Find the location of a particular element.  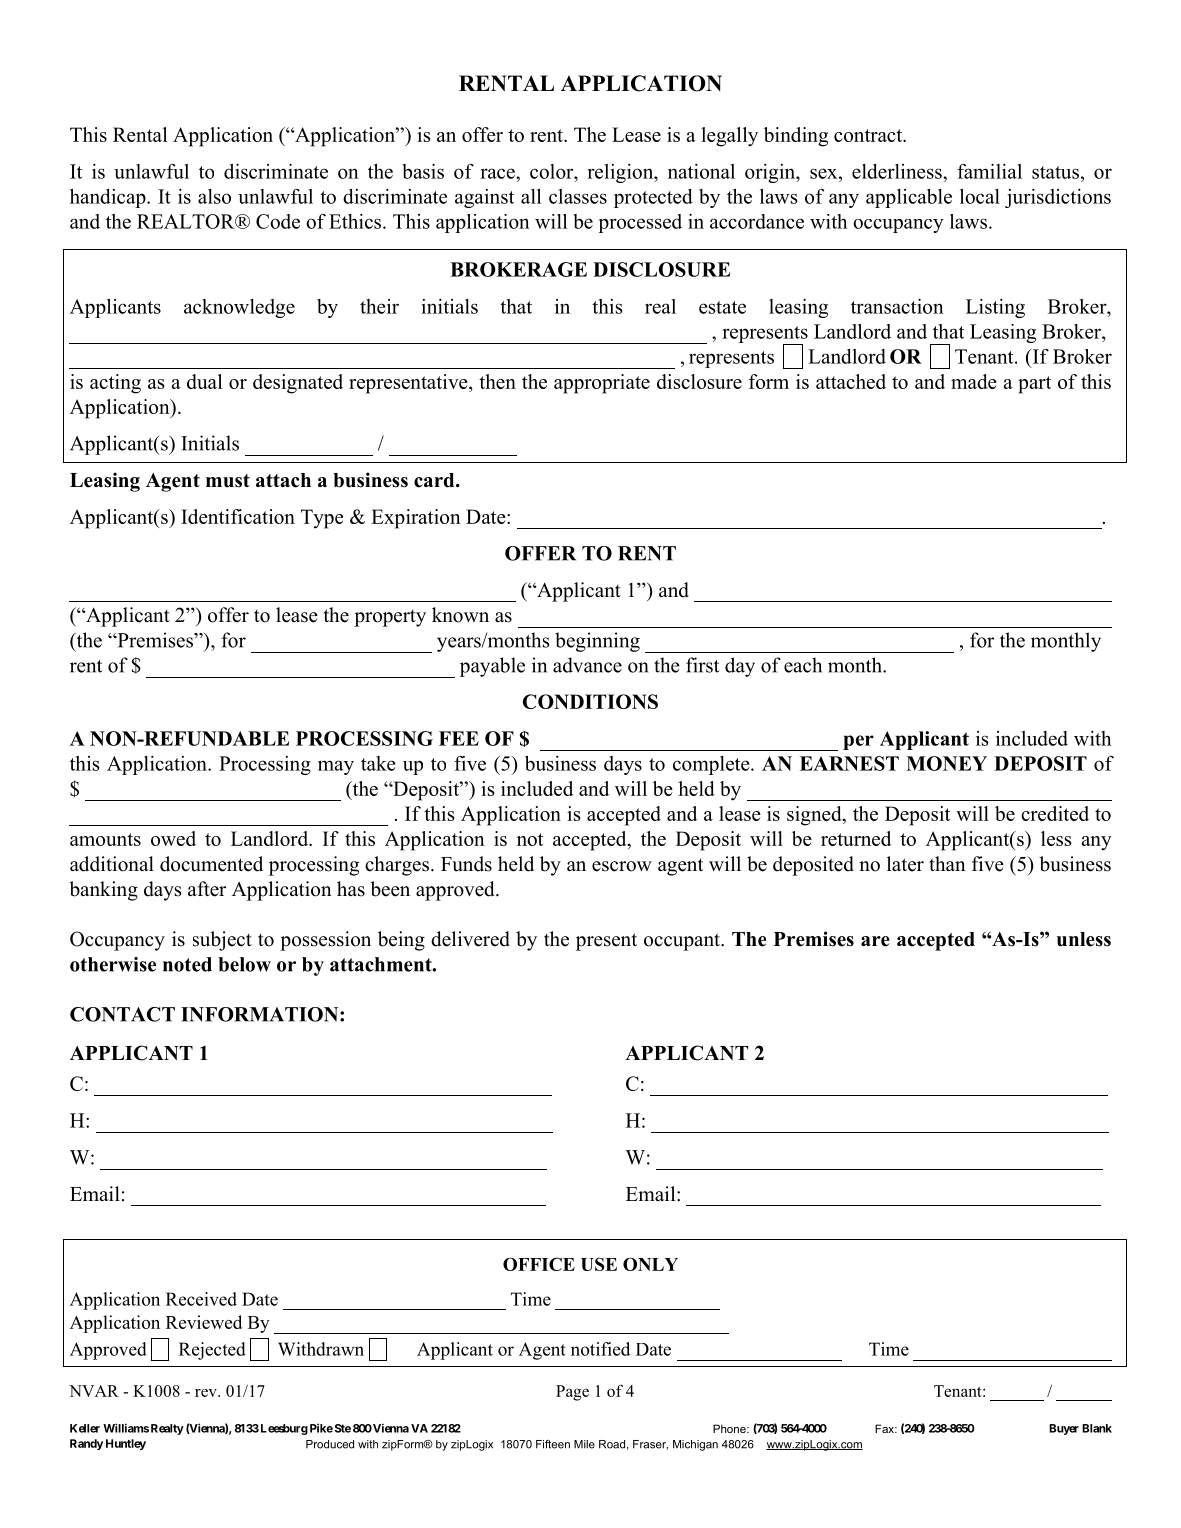

also is located at coordinates (214, 196).
